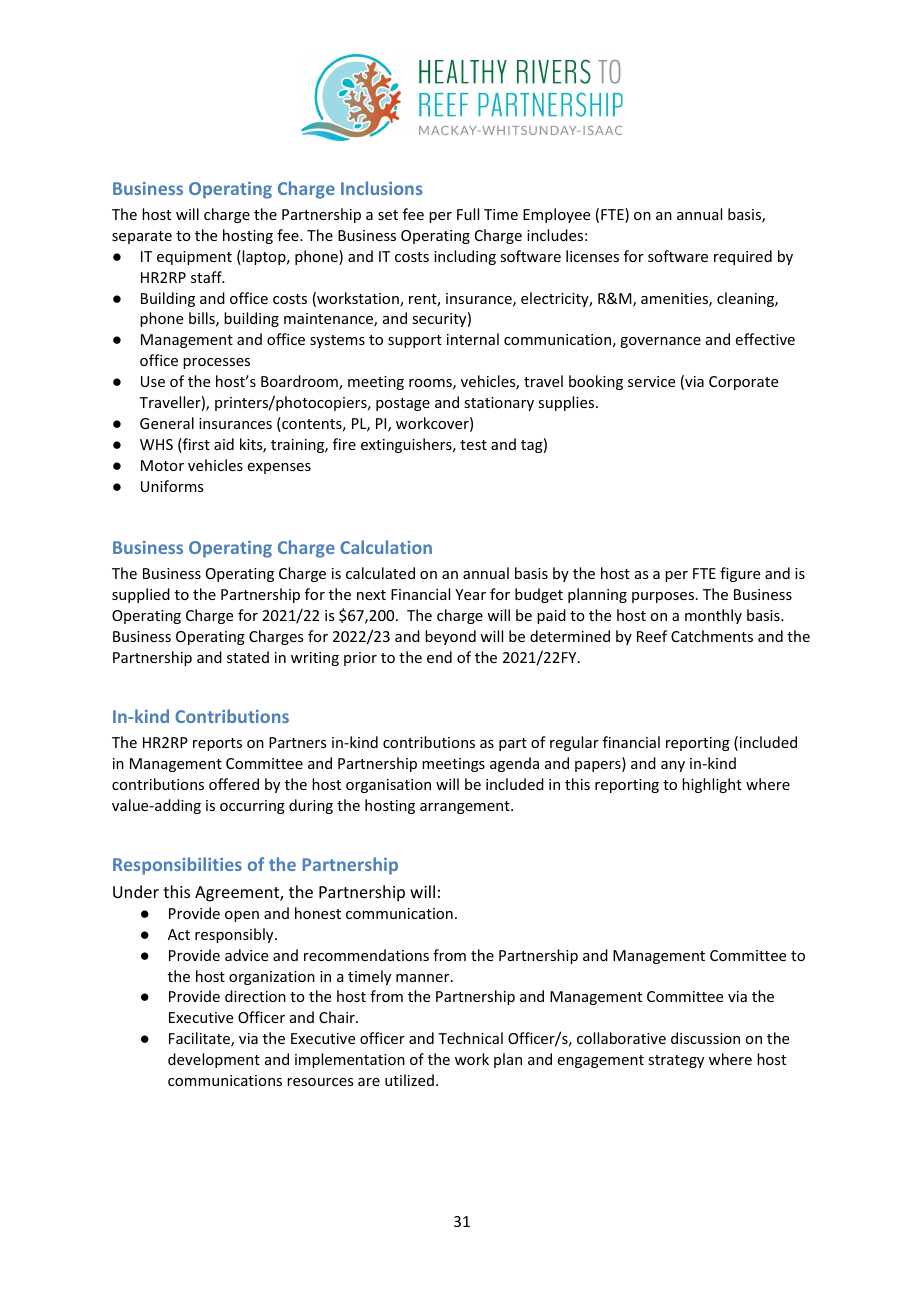 Image resolution: width=924 pixels, height=1308 pixels. What do you see at coordinates (473, 445) in the page?
I see `test` at bounding box center [473, 445].
